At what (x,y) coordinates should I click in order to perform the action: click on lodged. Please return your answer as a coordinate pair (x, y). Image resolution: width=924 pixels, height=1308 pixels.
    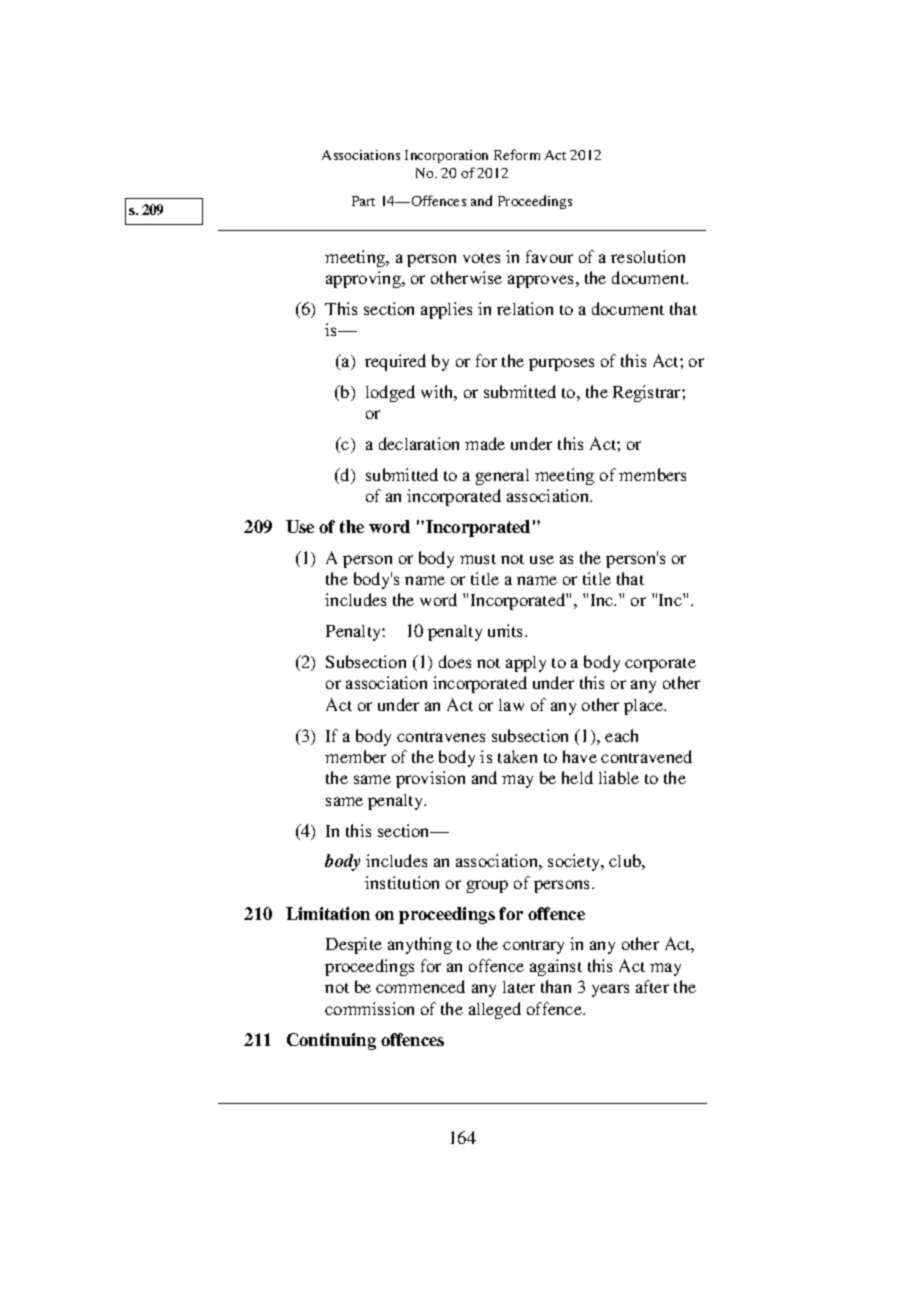
    Looking at the image, I should click on (390, 393).
